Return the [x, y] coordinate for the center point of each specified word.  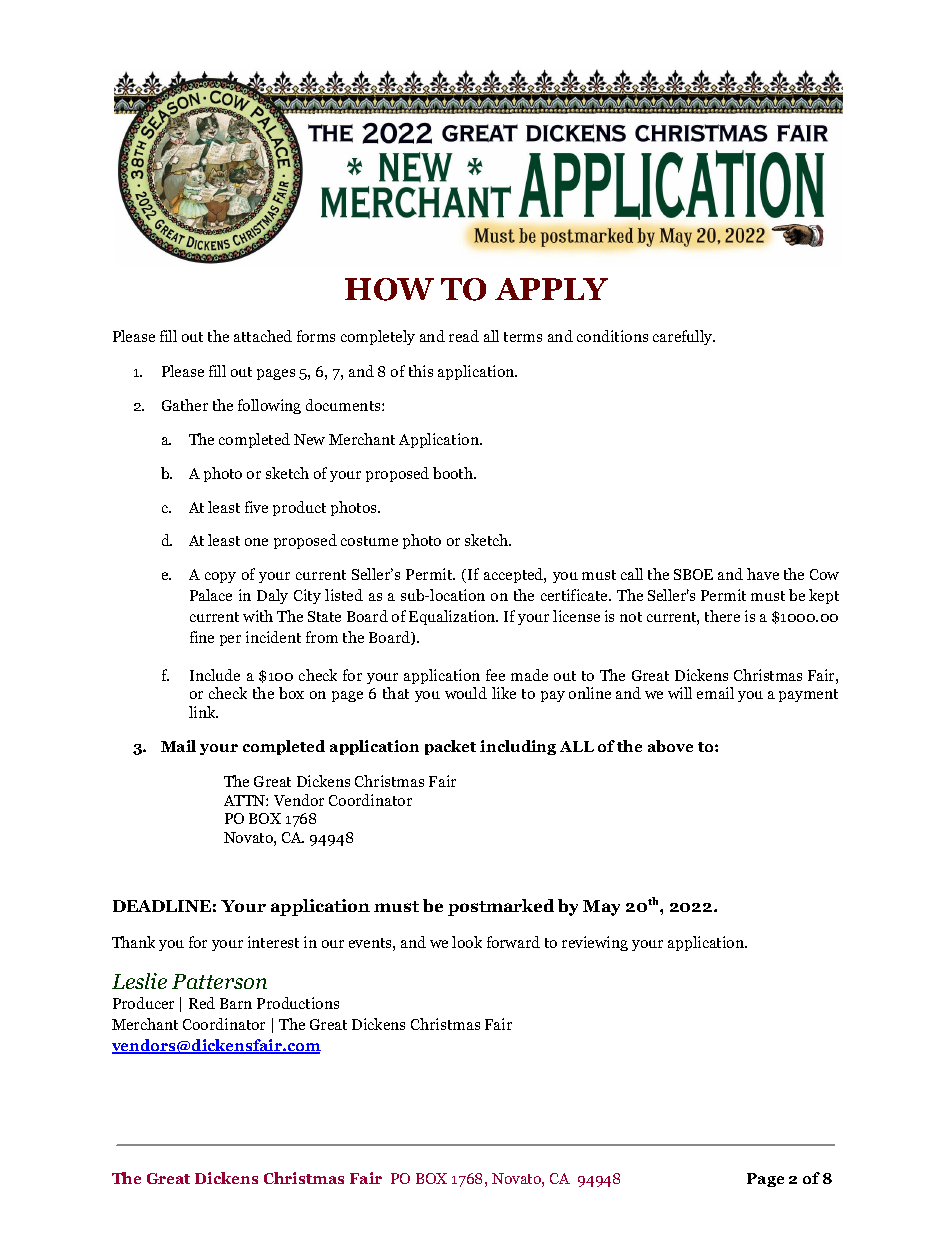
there [722, 616]
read [464, 336]
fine [202, 637]
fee [495, 675]
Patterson [219, 981]
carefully [684, 337]
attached [263, 336]
